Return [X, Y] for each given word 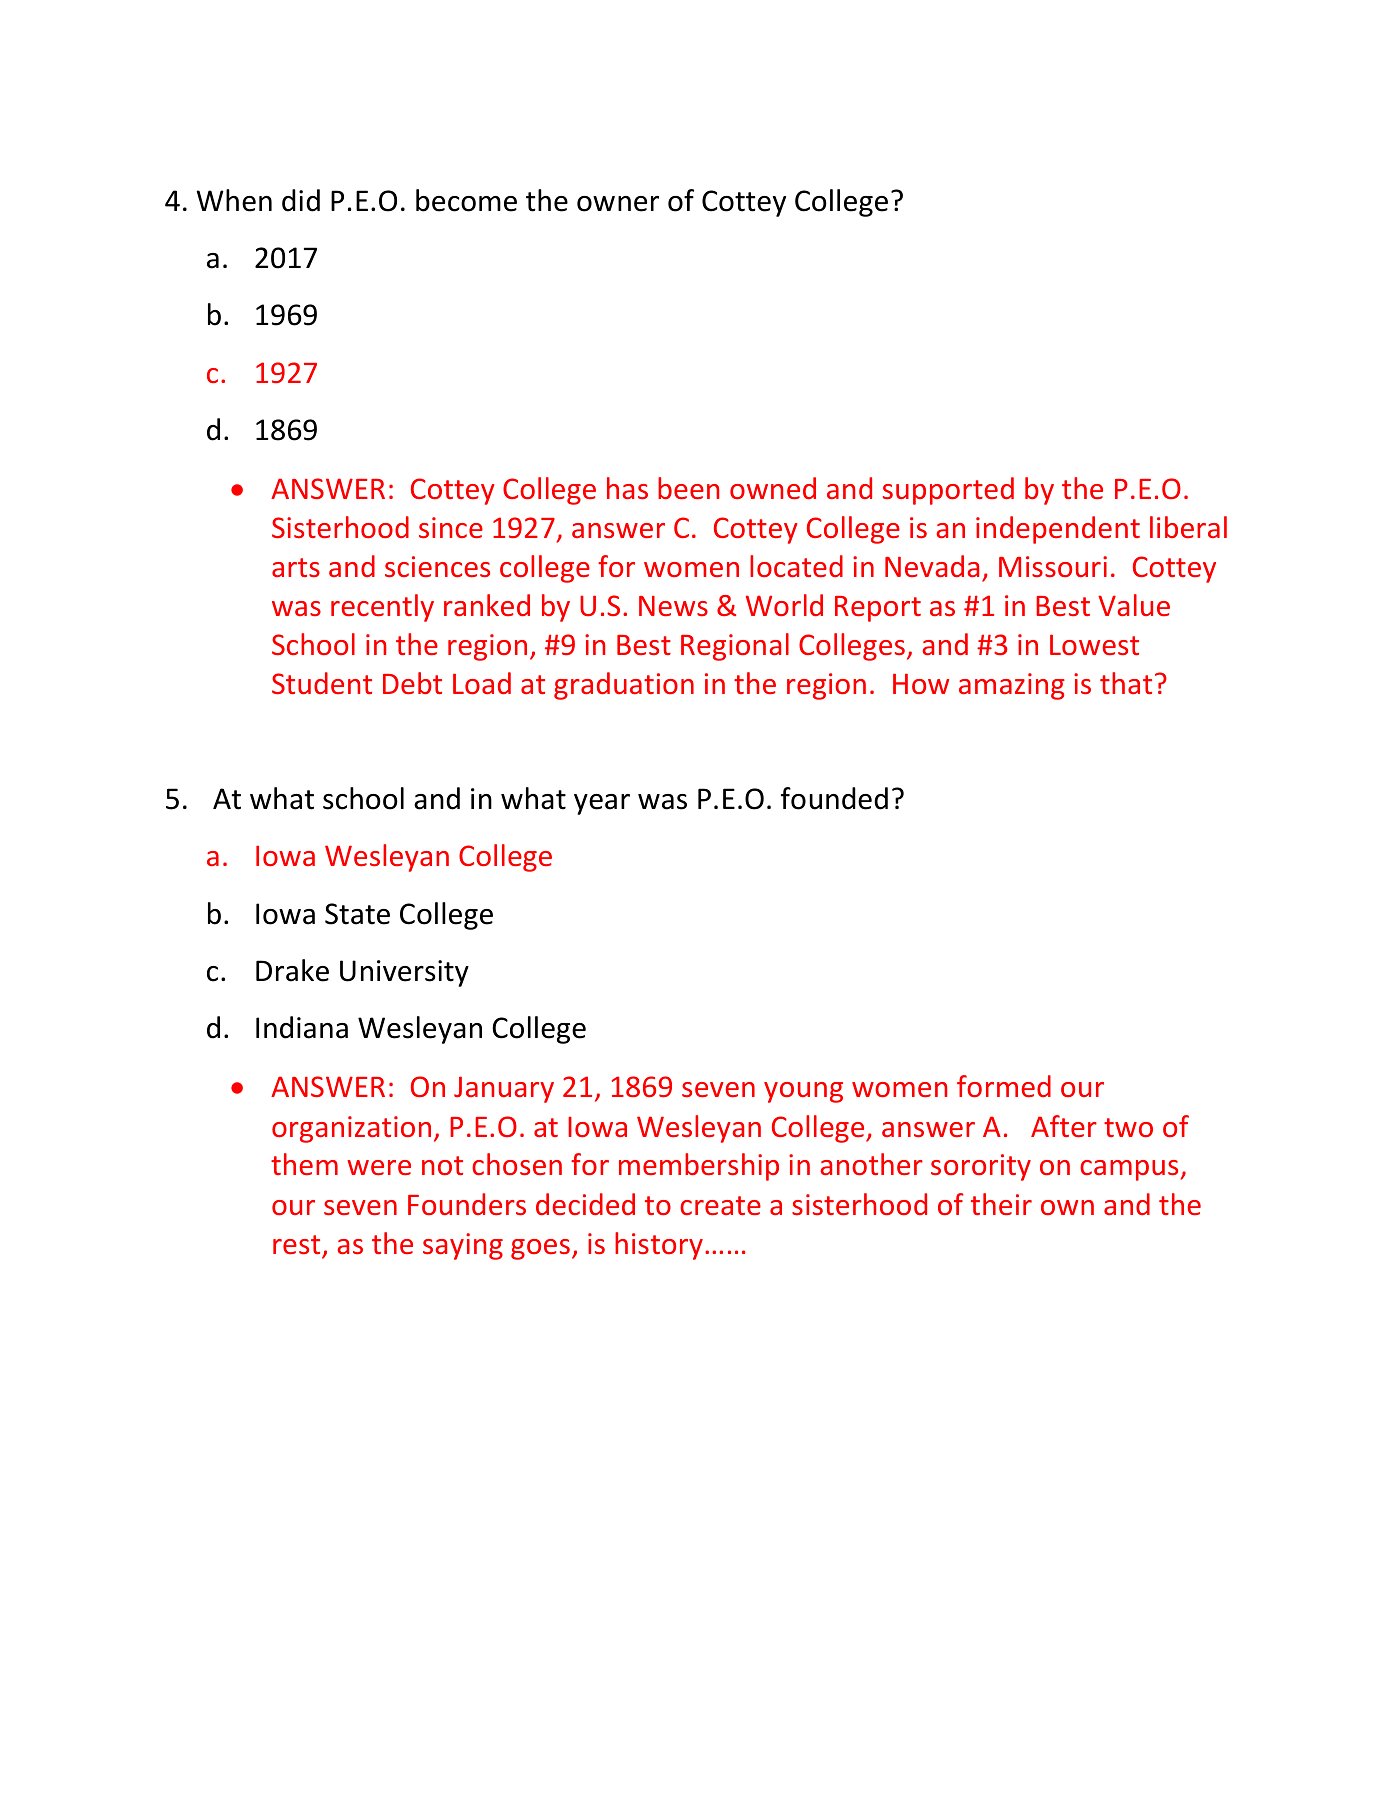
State [357, 914]
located [796, 566]
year [602, 804]
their [1001, 1204]
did [301, 200]
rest [296, 1244]
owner [618, 204]
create [720, 1205]
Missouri [1053, 566]
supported [948, 491]
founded [834, 798]
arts [296, 567]
